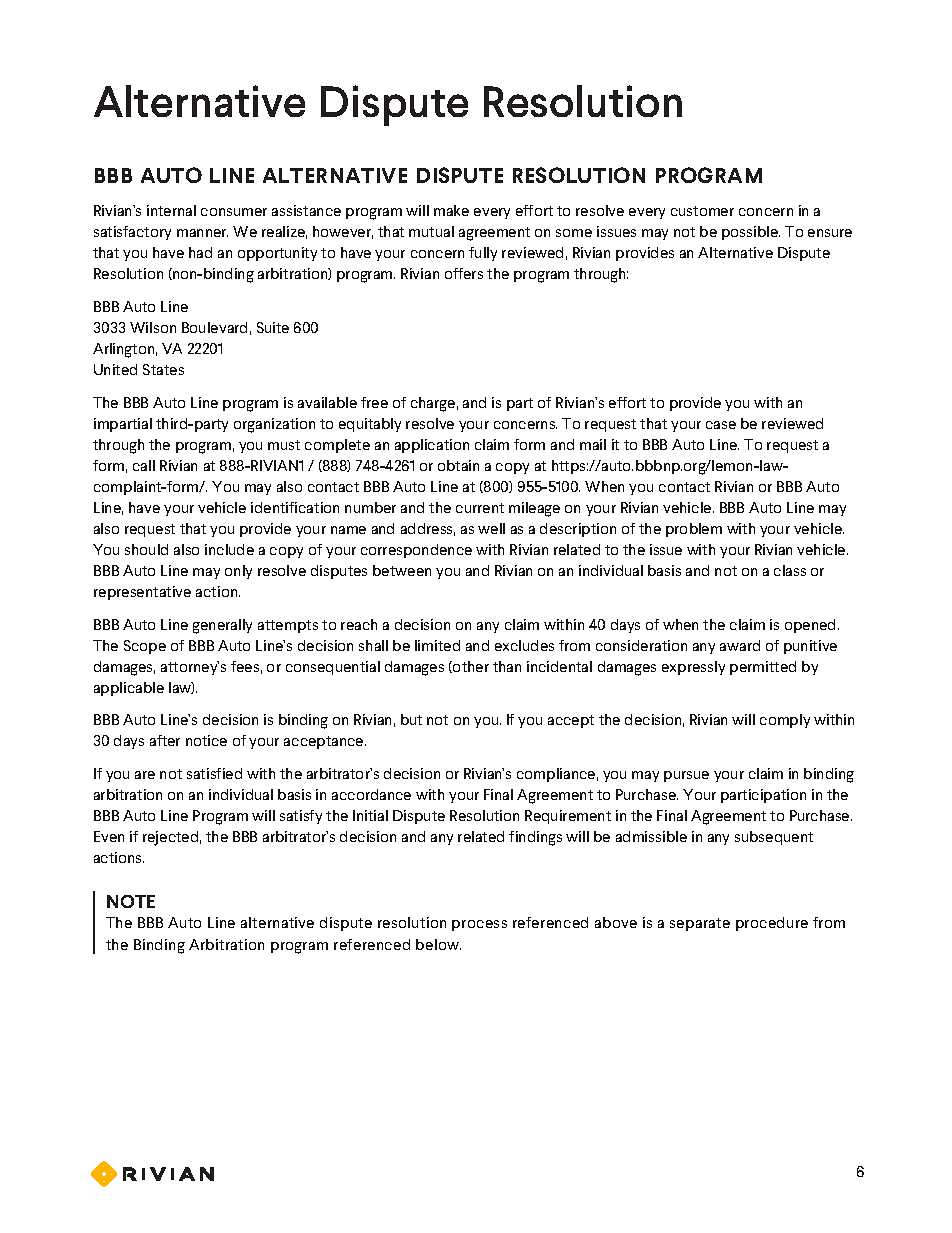 The width and height of the document is (952, 1233). I want to click on possible, so click(751, 233).
